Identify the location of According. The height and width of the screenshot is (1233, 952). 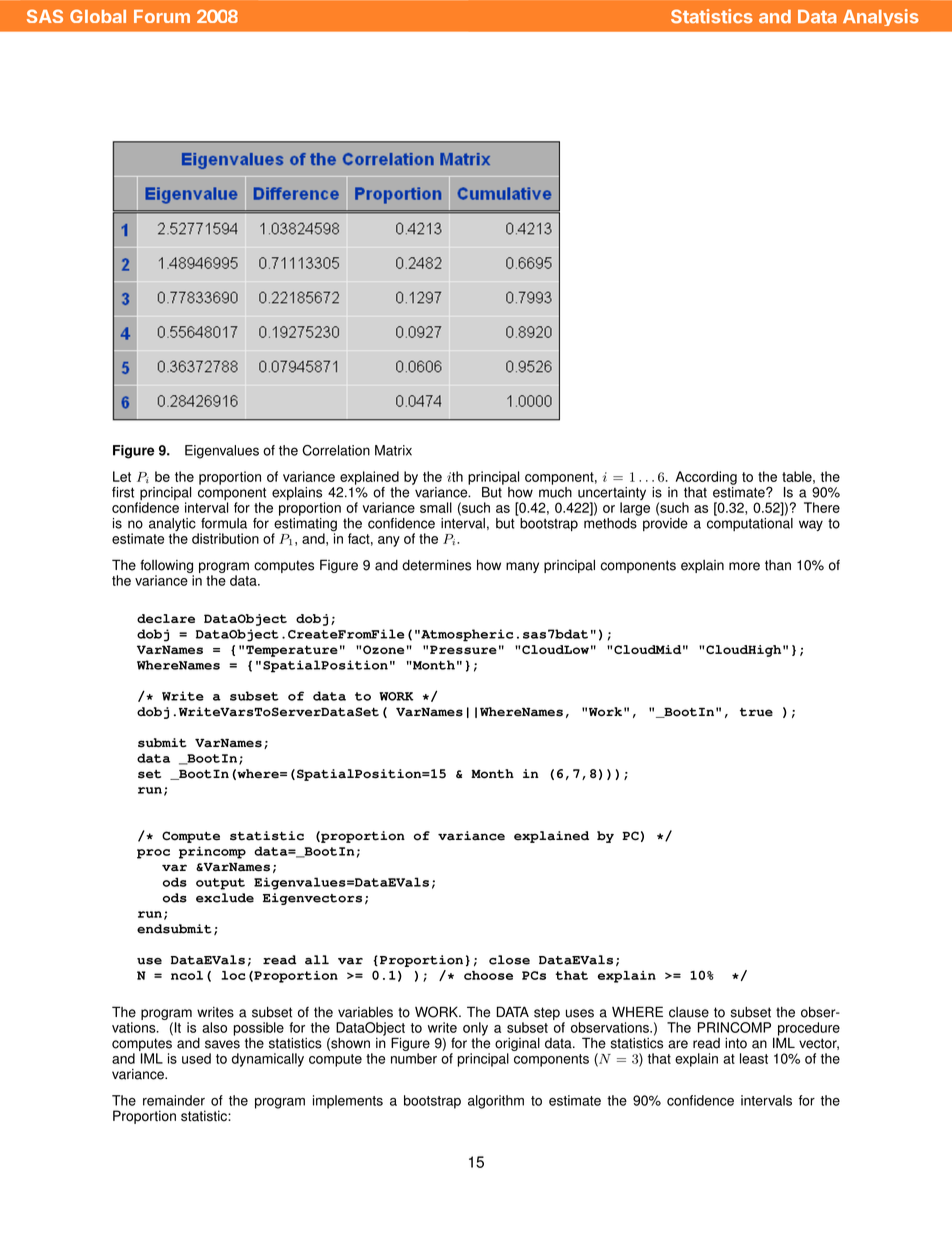
(706, 478).
